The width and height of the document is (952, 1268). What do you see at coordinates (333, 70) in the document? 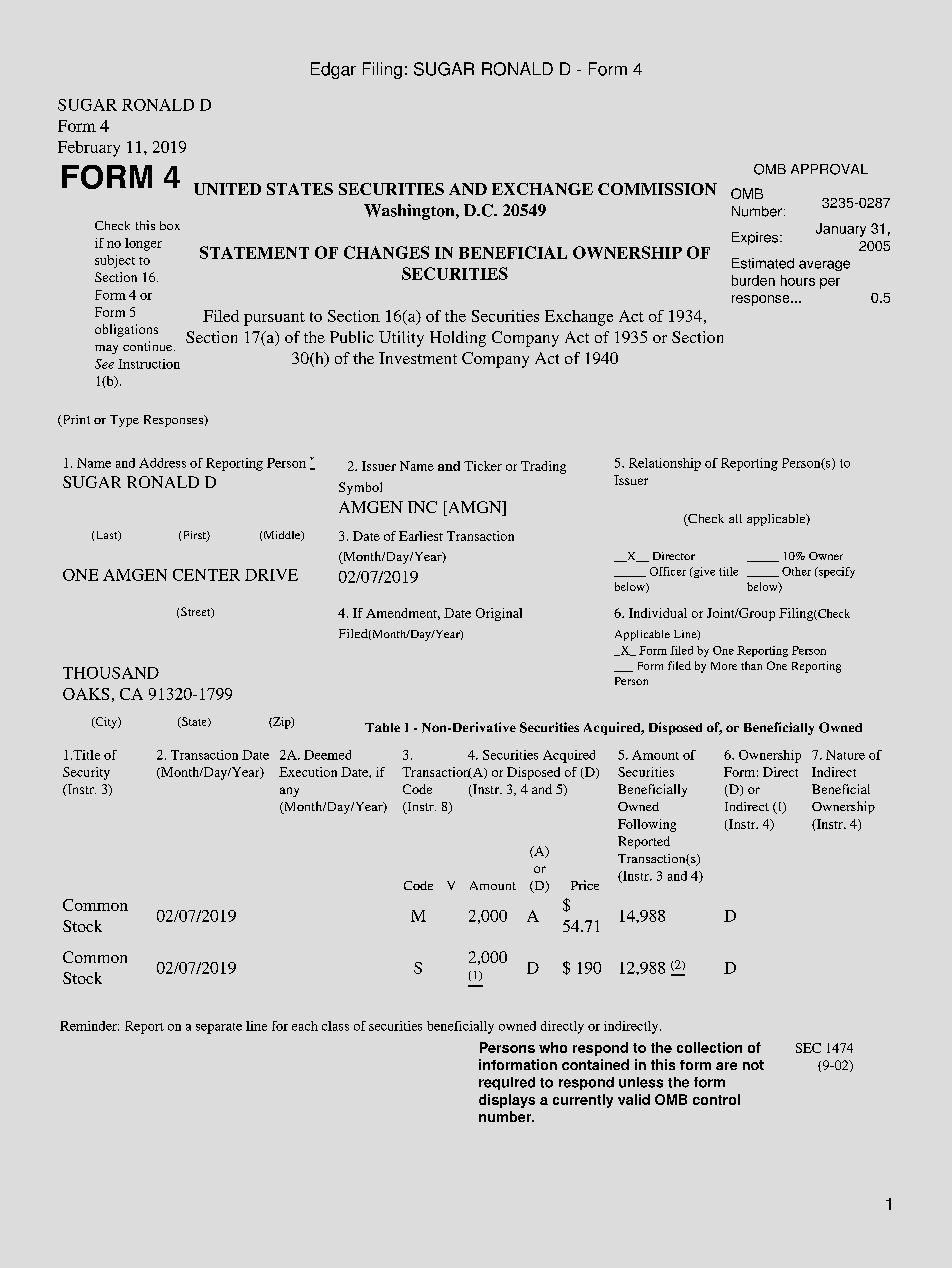
I see `Edgar` at bounding box center [333, 70].
